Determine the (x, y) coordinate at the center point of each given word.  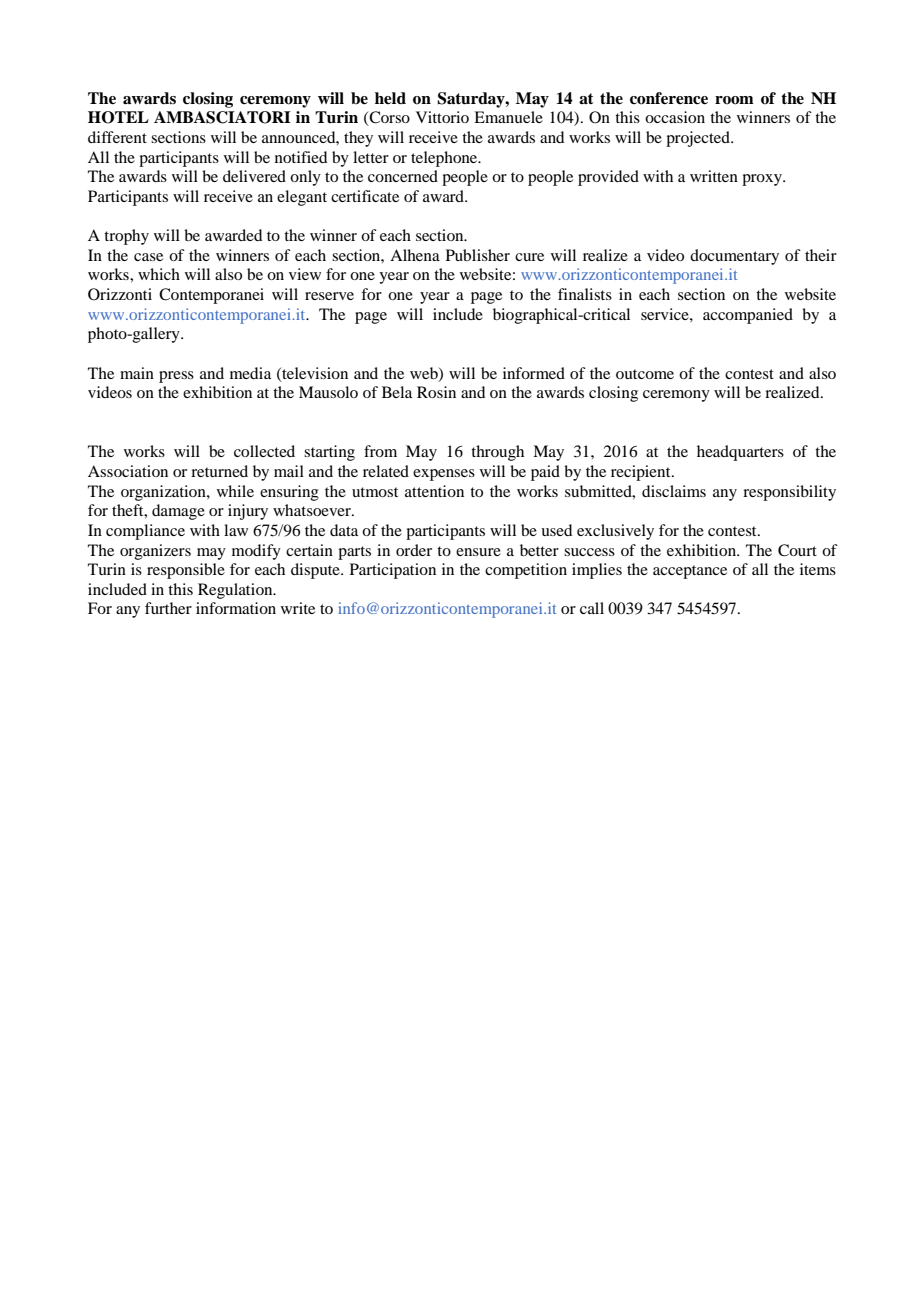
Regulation (236, 591)
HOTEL (118, 117)
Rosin (436, 392)
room (734, 100)
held (390, 98)
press (176, 377)
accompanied (748, 316)
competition (526, 571)
